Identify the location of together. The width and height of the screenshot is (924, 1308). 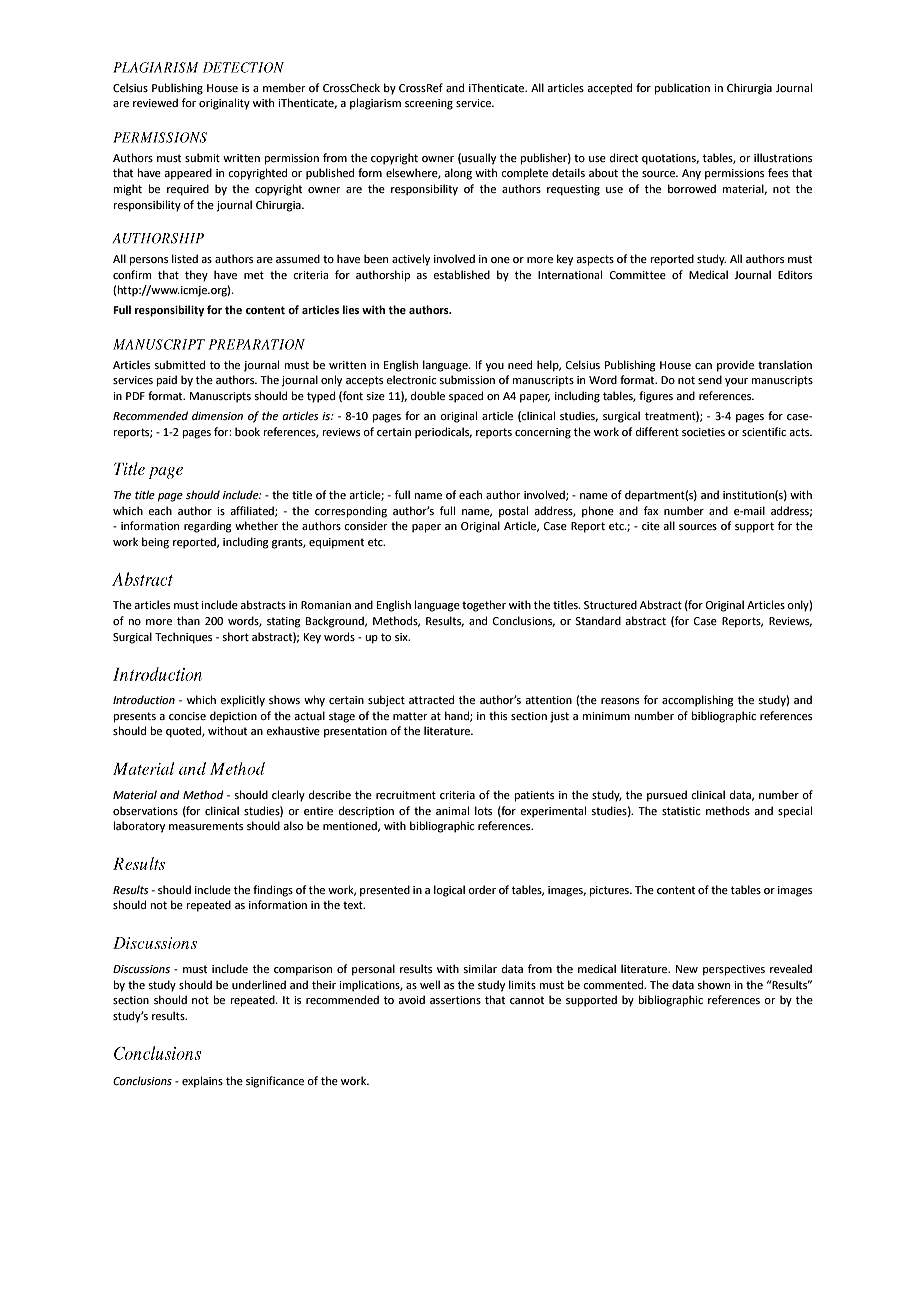
(484, 606).
